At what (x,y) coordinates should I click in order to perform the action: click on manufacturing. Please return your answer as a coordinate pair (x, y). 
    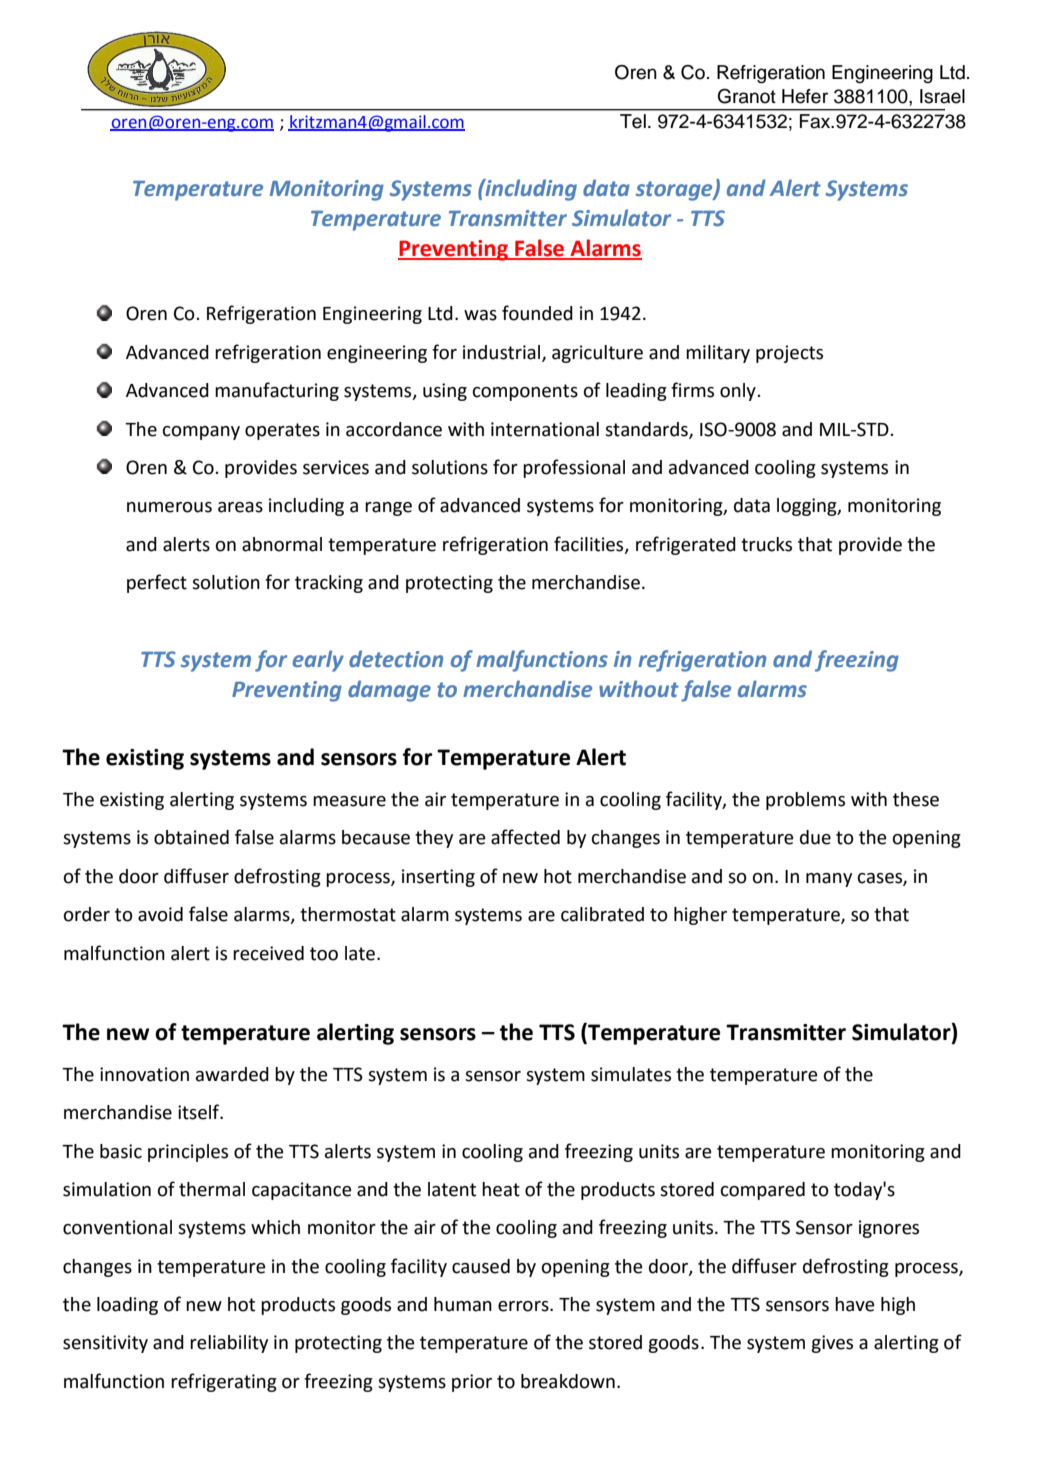
    Looking at the image, I should click on (277, 391).
